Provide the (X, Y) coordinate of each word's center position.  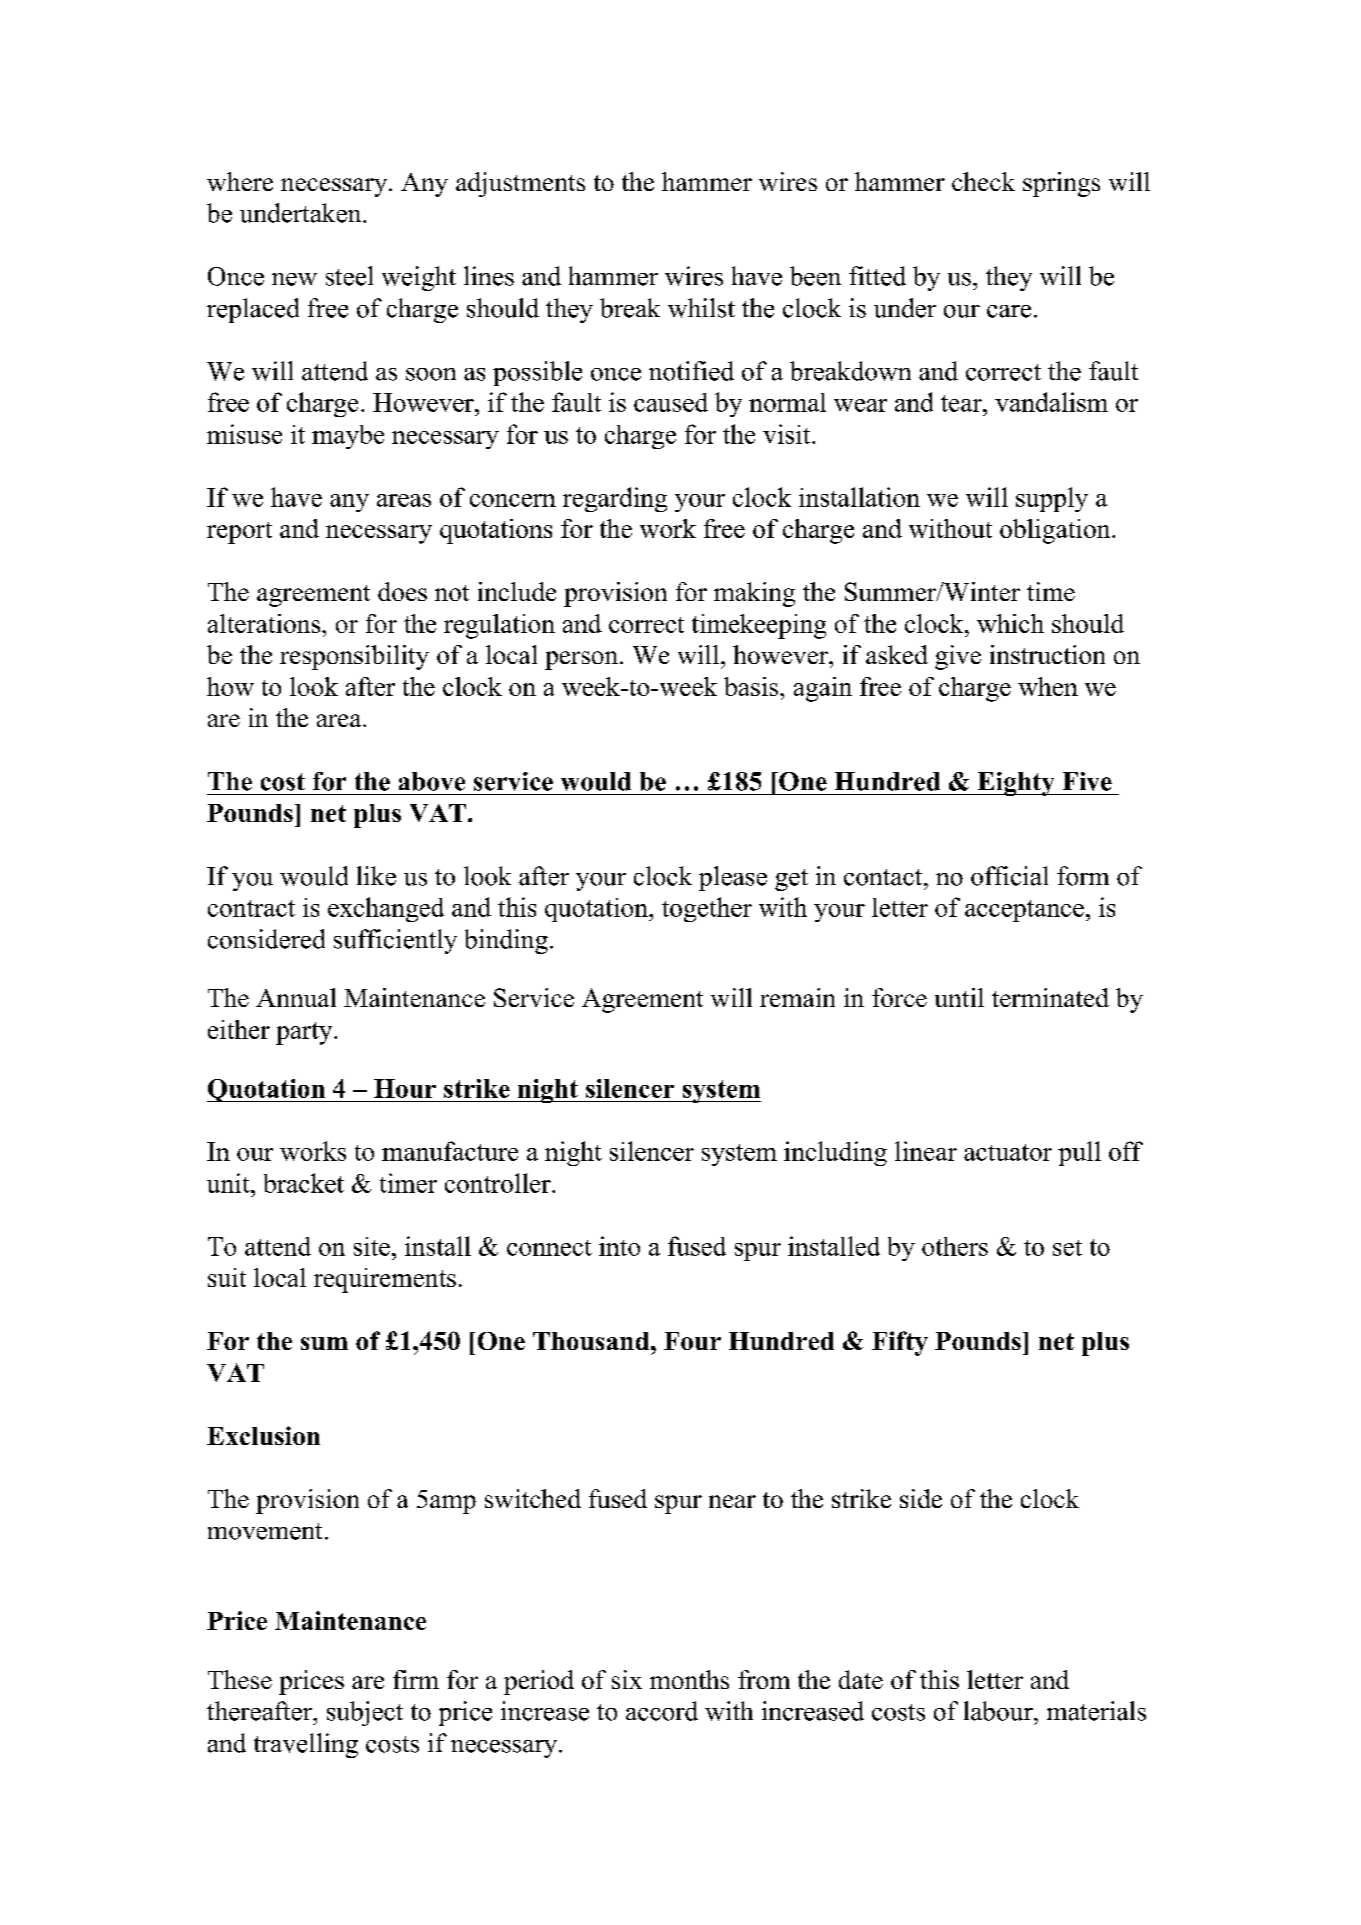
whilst (701, 308)
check (983, 181)
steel (349, 276)
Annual (296, 997)
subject (365, 1713)
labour (999, 1711)
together (707, 909)
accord (662, 1711)
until (959, 997)
